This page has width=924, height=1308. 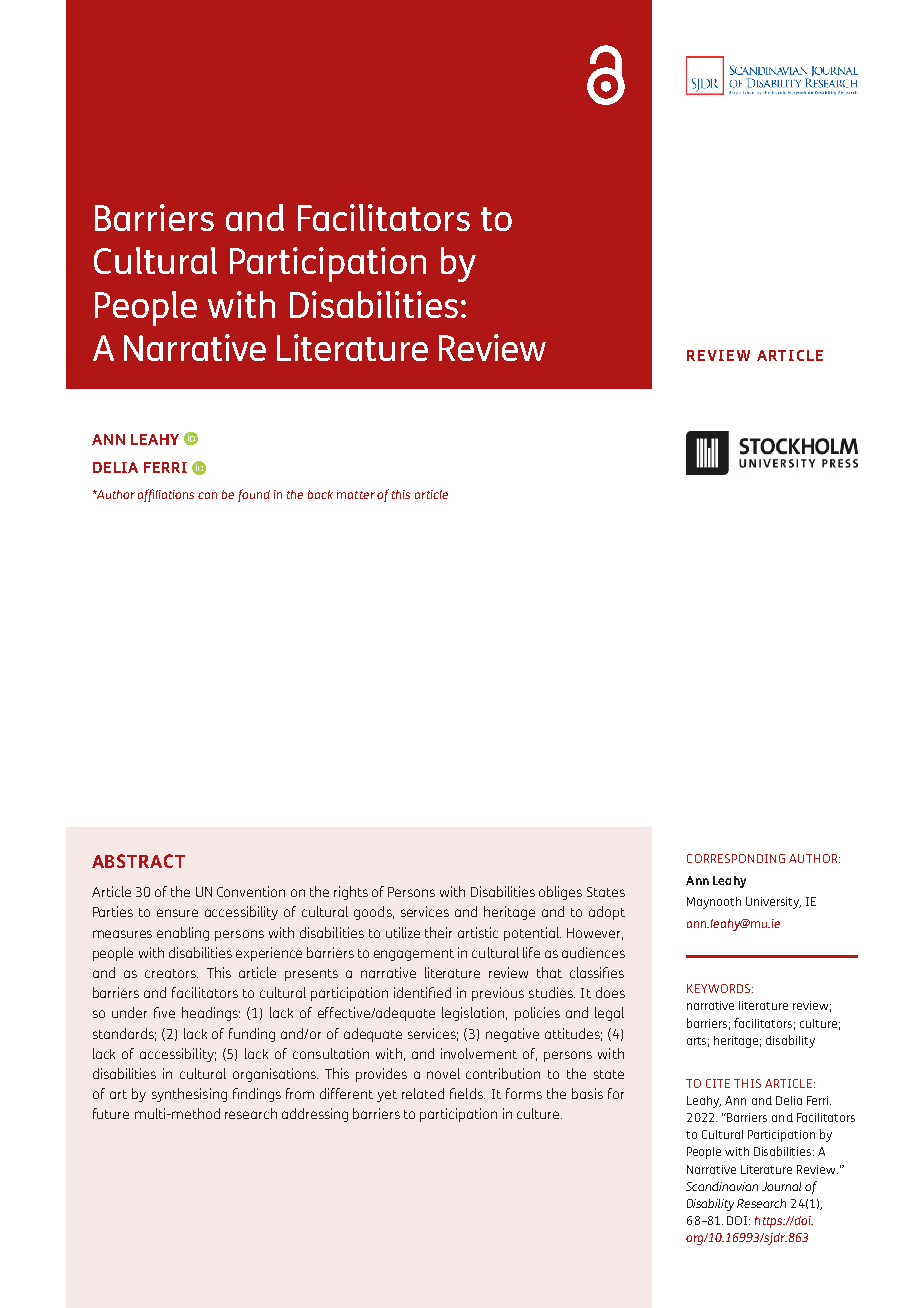 What do you see at coordinates (773, 903) in the page?
I see `University` at bounding box center [773, 903].
